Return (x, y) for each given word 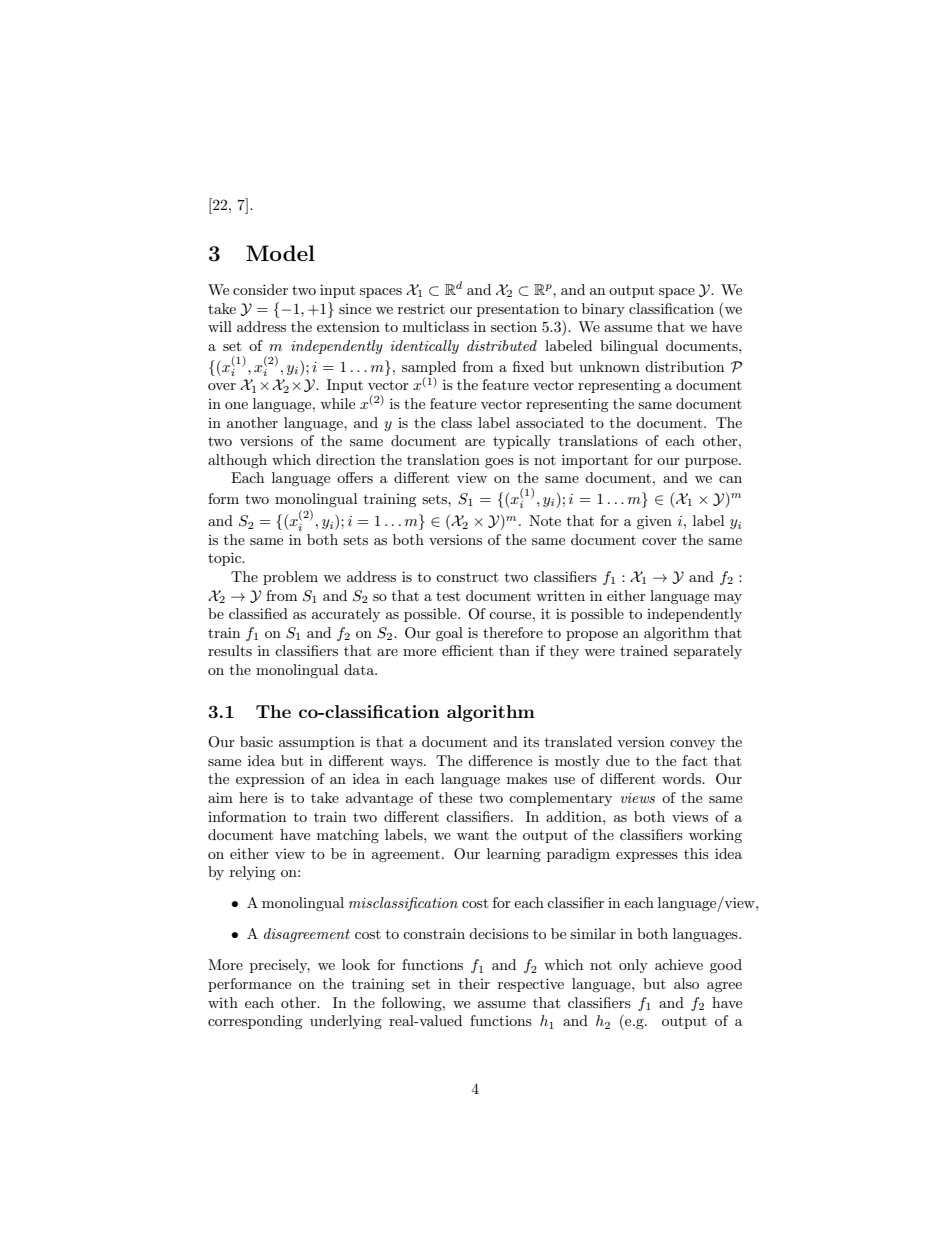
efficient (467, 650)
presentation (518, 310)
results (230, 650)
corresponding (255, 1022)
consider (260, 289)
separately (708, 652)
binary (603, 310)
